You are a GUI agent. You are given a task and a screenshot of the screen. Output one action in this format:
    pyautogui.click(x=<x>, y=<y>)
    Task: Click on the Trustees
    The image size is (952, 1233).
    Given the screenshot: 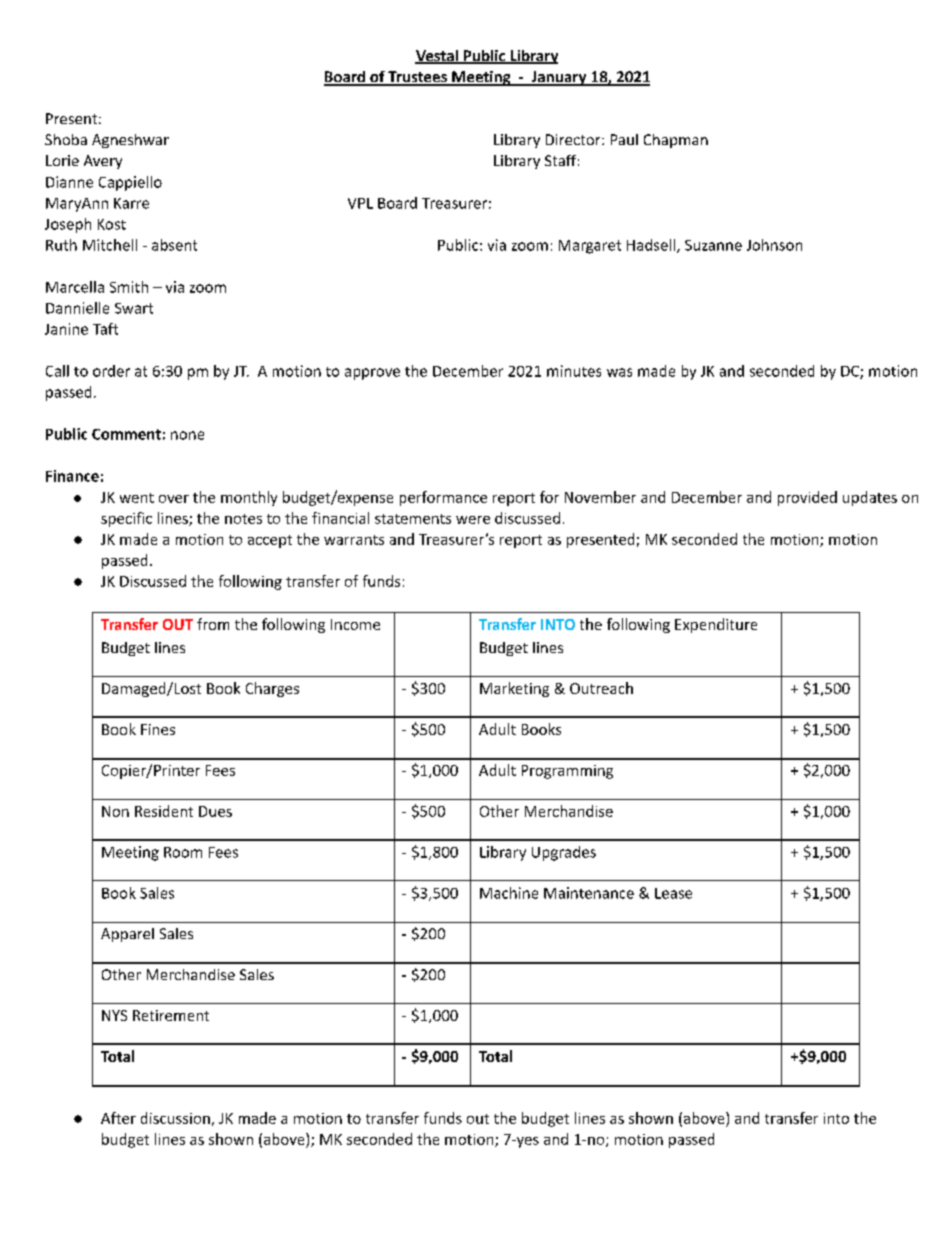 What is the action you would take?
    pyautogui.click(x=417, y=78)
